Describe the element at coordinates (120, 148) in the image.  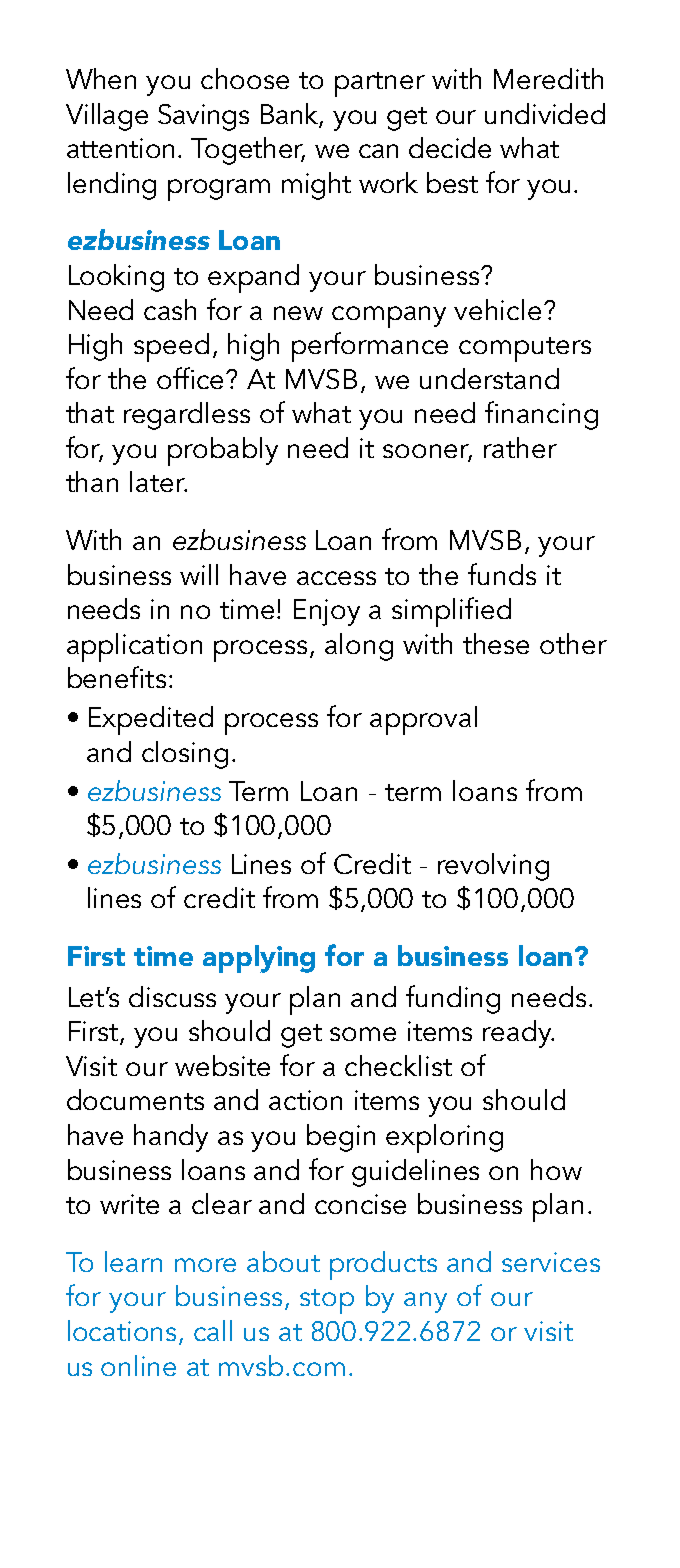
I see `attention` at that location.
